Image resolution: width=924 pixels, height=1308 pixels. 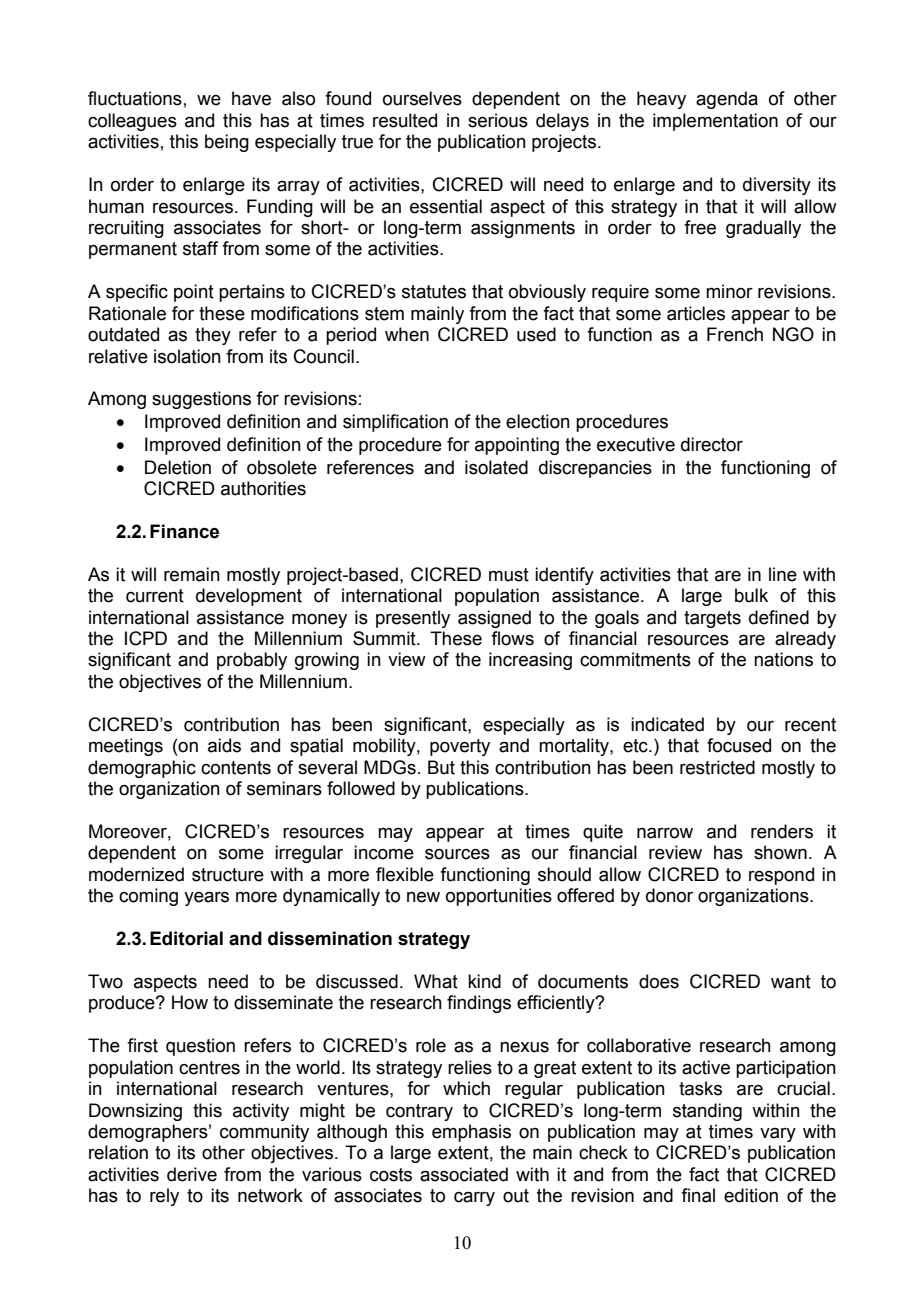 What do you see at coordinates (464, 1174) in the screenshot?
I see `associated` at bounding box center [464, 1174].
